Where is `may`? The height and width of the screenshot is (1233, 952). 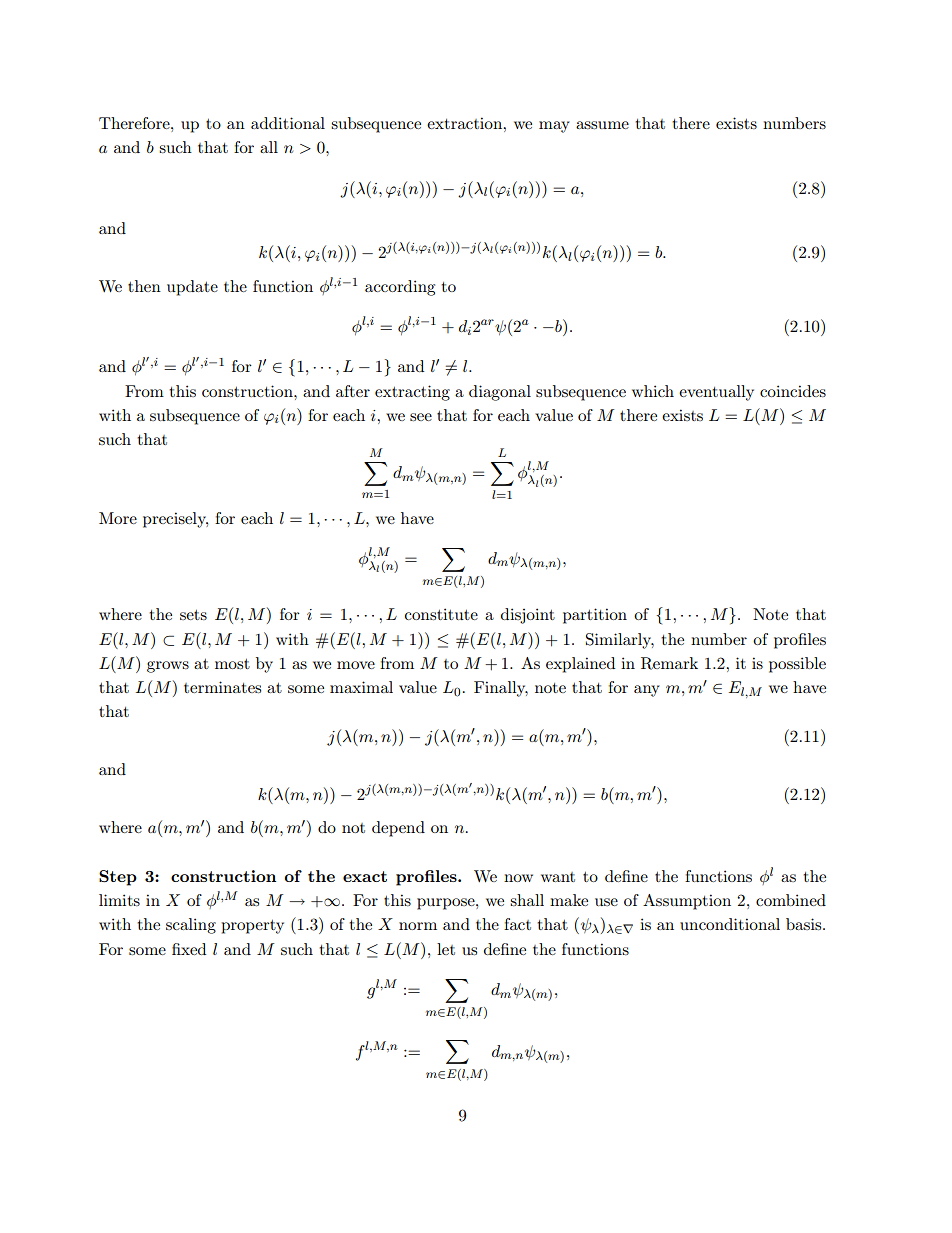 may is located at coordinates (554, 127).
